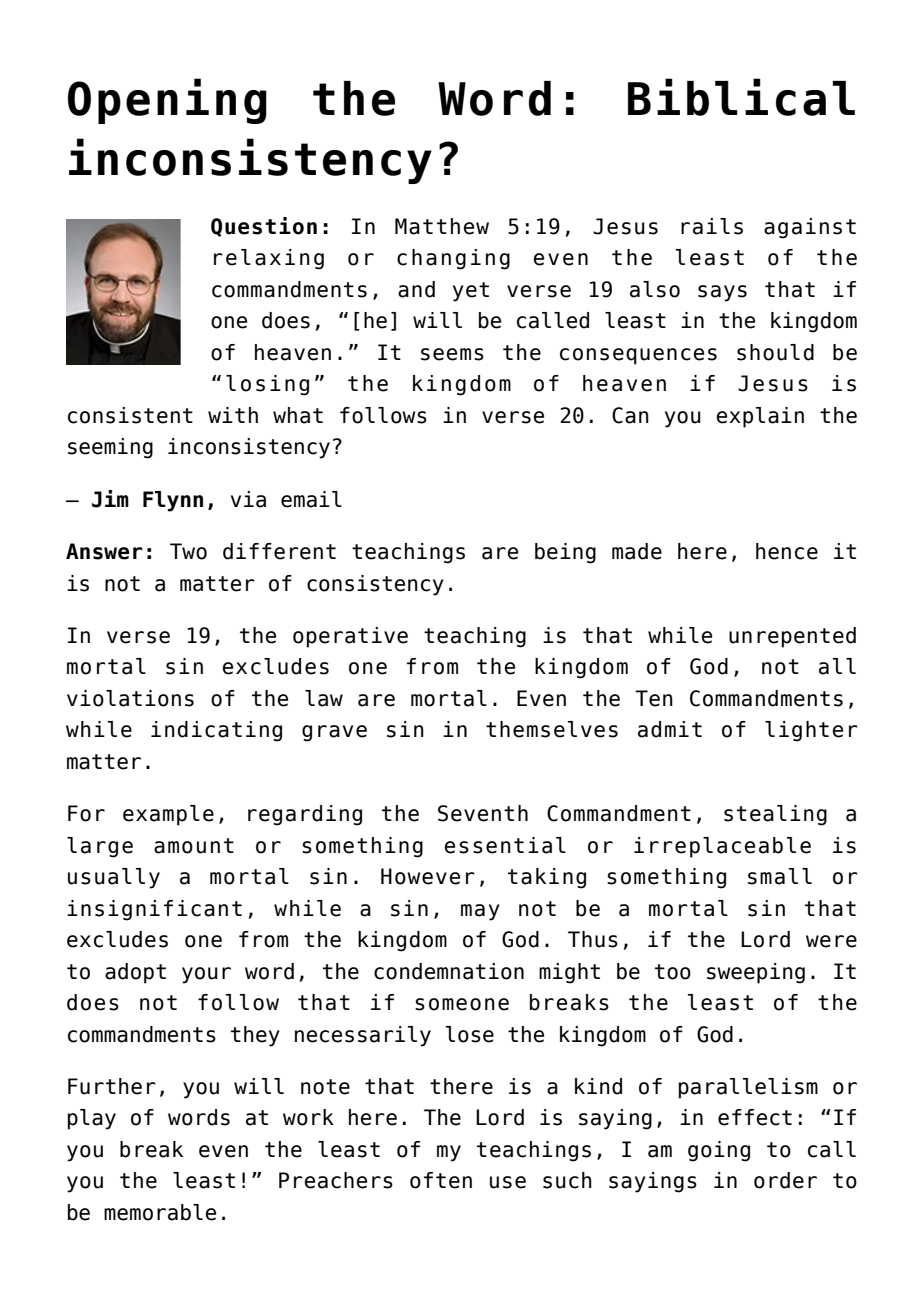  I want to click on explain, so click(760, 417).
